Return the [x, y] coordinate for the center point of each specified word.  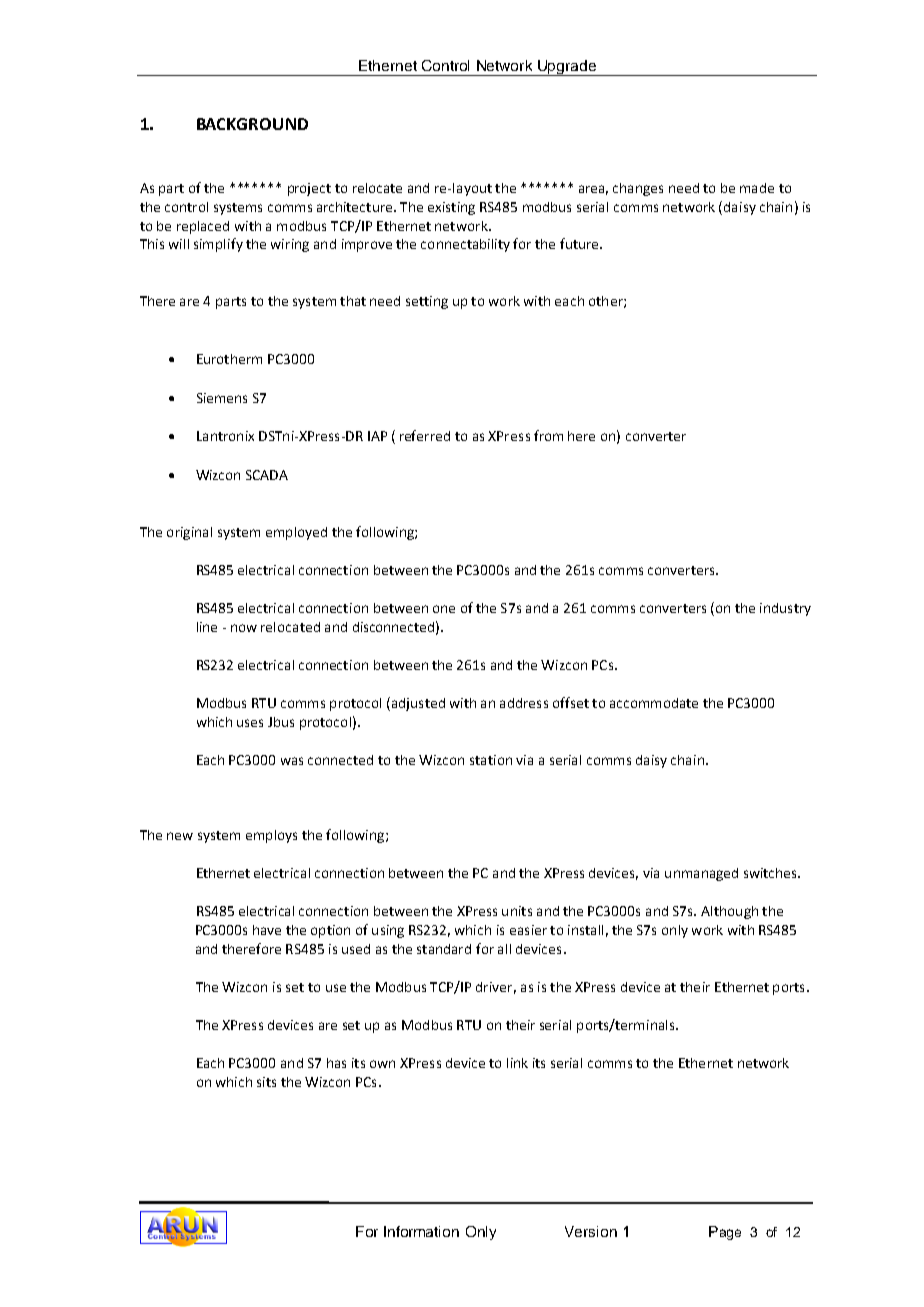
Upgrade [567, 68]
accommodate [654, 703]
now [244, 628]
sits [266, 1082]
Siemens [222, 398]
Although [729, 912]
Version [591, 1231]
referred [425, 435]
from [548, 435]
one [444, 609]
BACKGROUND [252, 124]
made [757, 188]
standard [444, 949]
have [267, 930]
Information [421, 1231]
